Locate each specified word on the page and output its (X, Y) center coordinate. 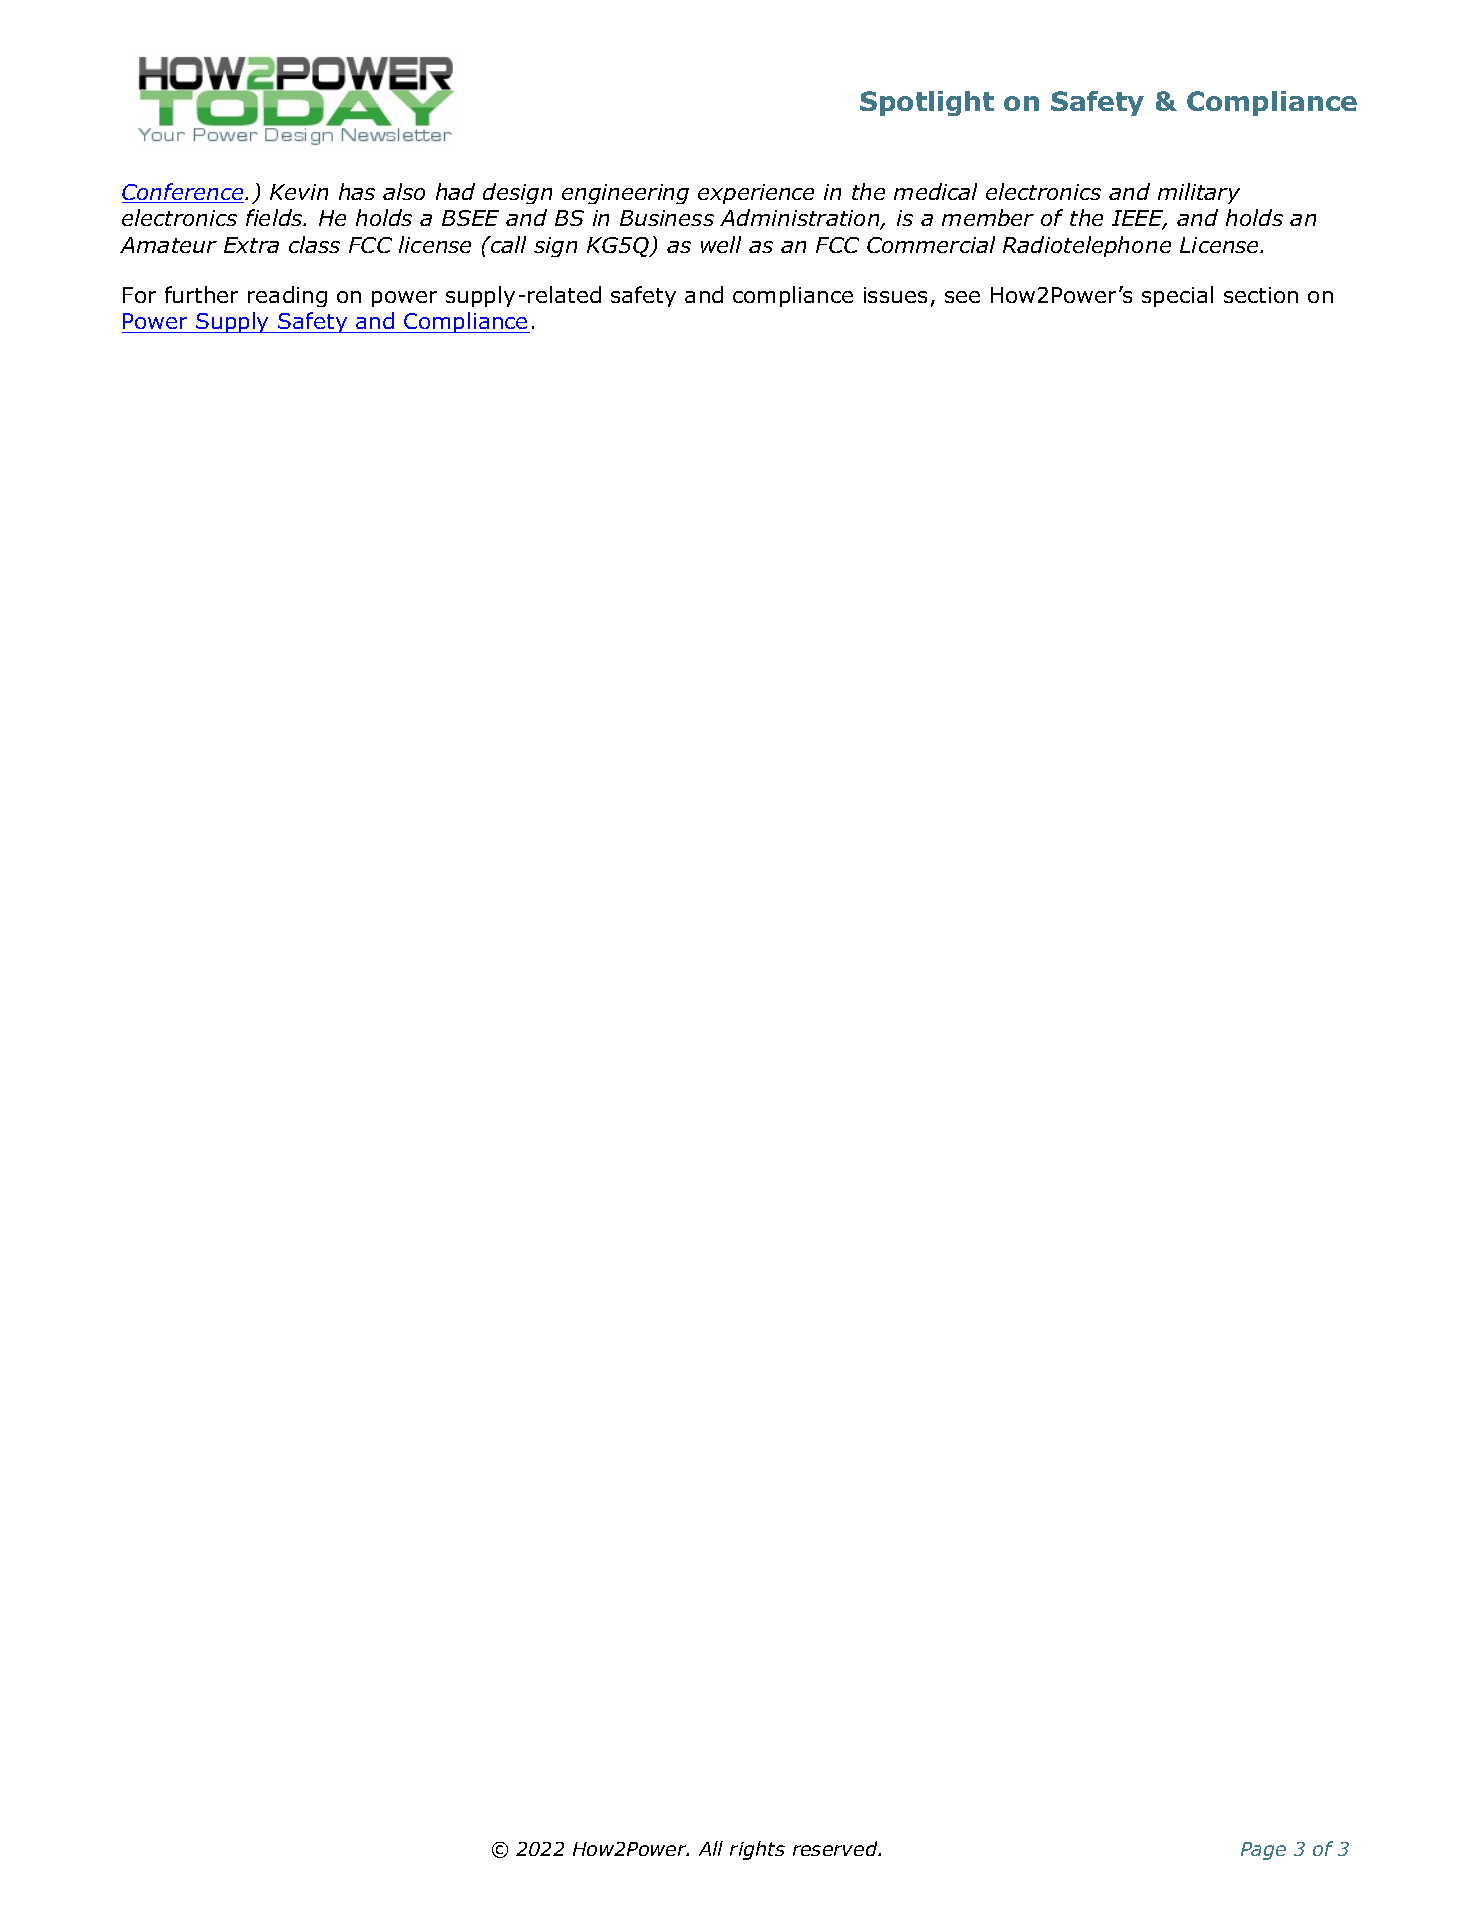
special (1177, 296)
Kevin (299, 192)
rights (757, 1850)
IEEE (1139, 219)
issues (895, 295)
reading (287, 296)
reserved (836, 1848)
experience (756, 194)
